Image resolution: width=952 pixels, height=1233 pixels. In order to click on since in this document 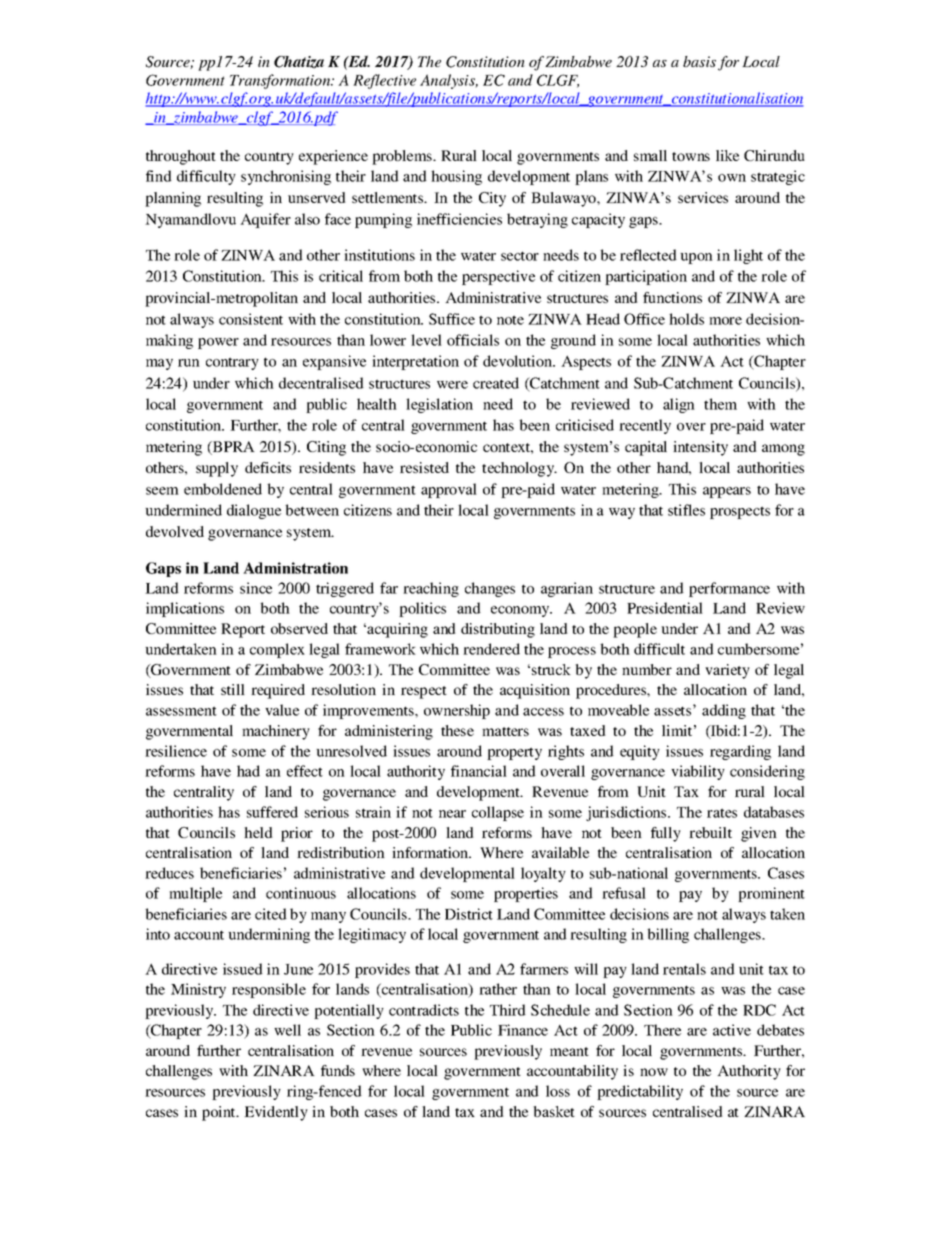, I will do `click(256, 588)`.
